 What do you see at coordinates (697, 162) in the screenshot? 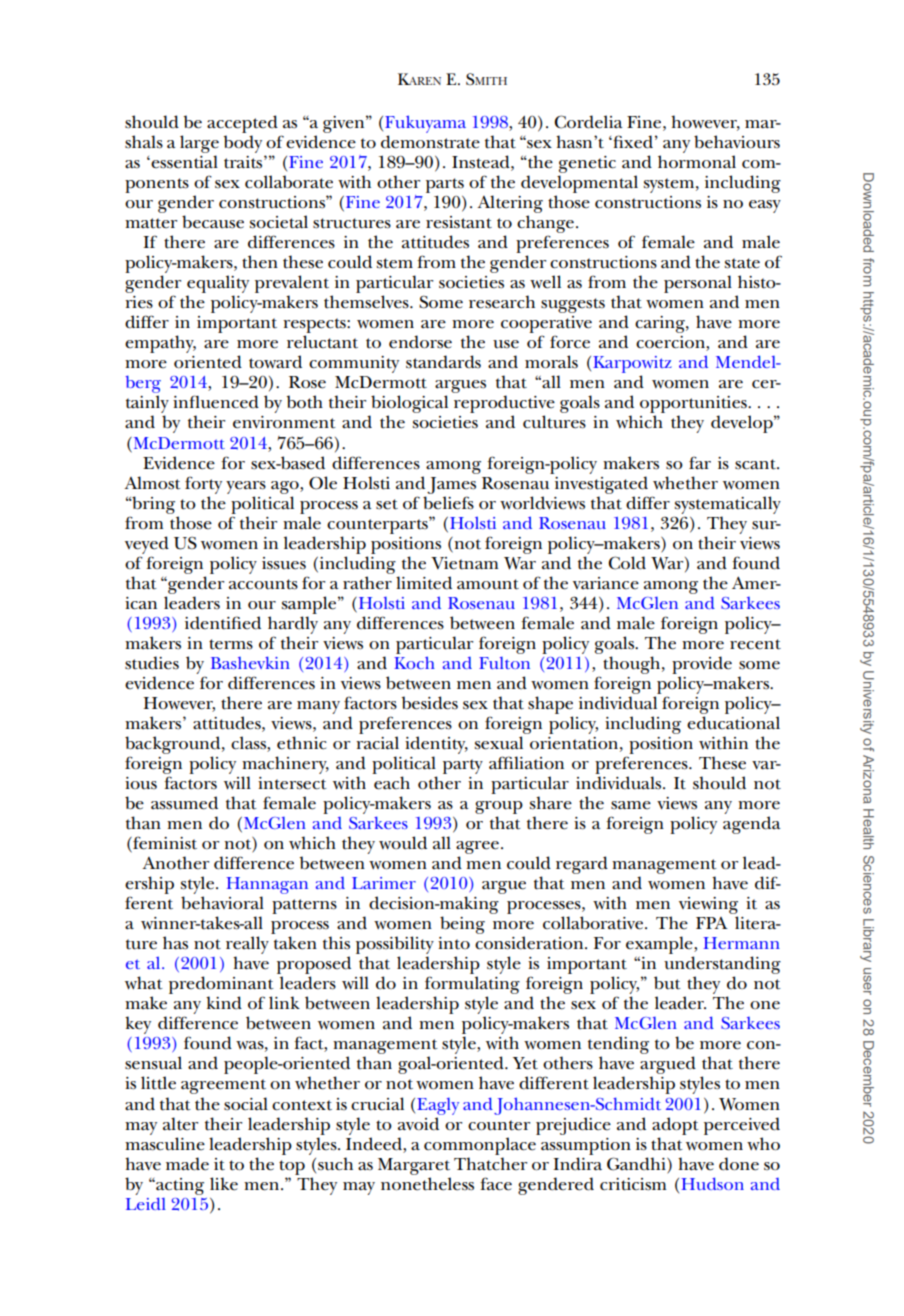
I see `hormonal` at bounding box center [697, 162].
